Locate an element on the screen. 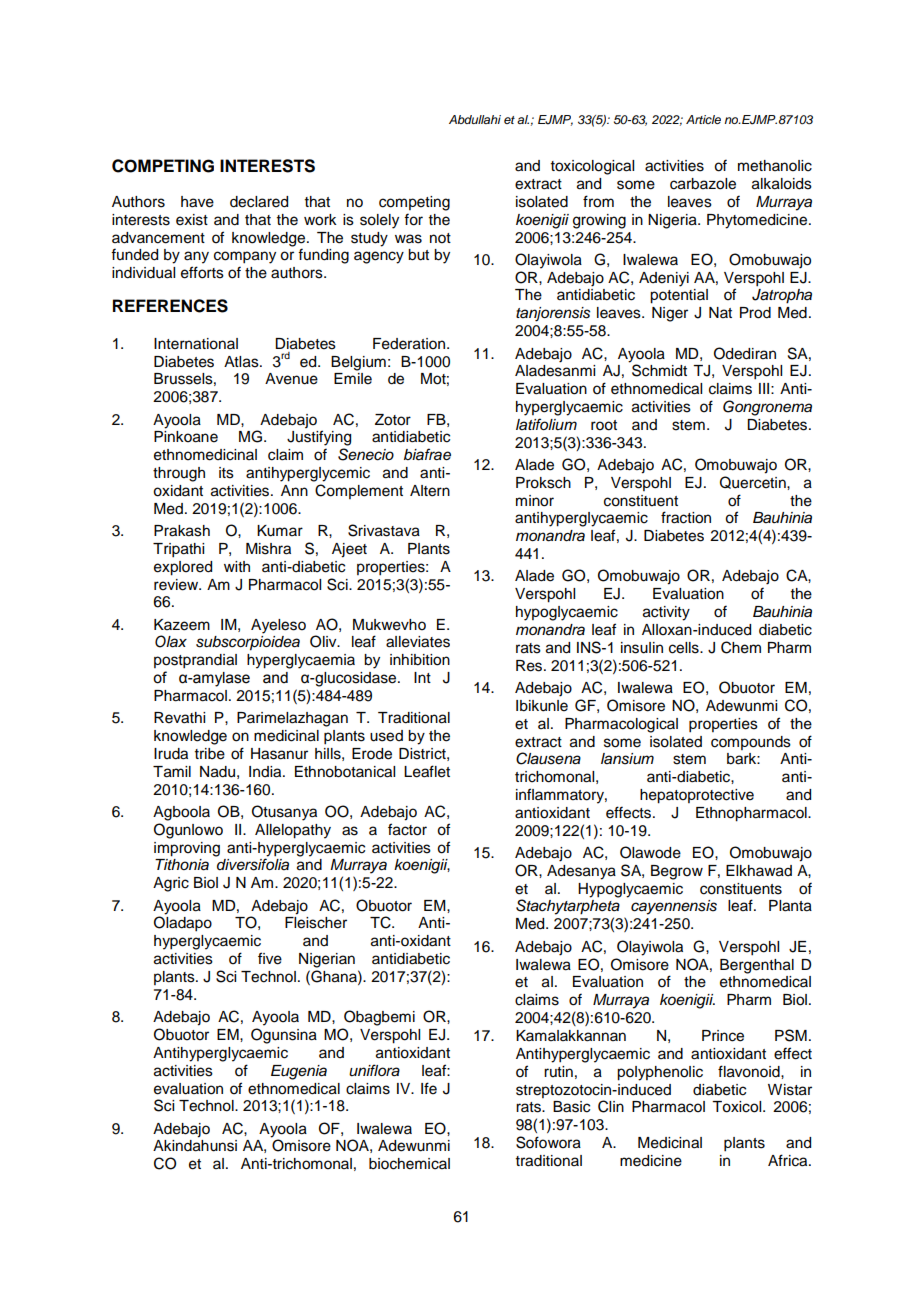  factor is located at coordinates (407, 829).
